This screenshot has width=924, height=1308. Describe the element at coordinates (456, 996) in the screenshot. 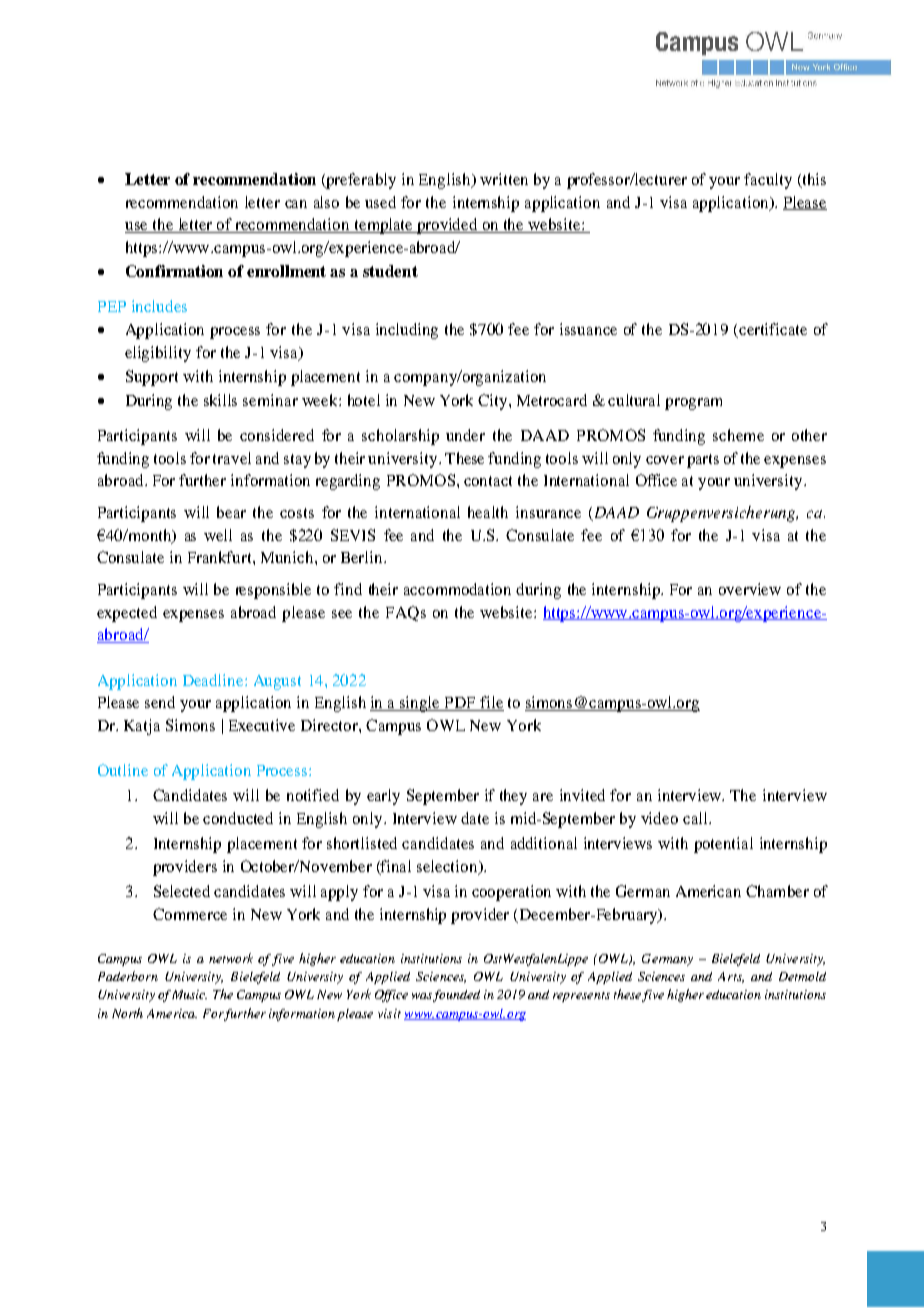

I see `founded` at that location.
